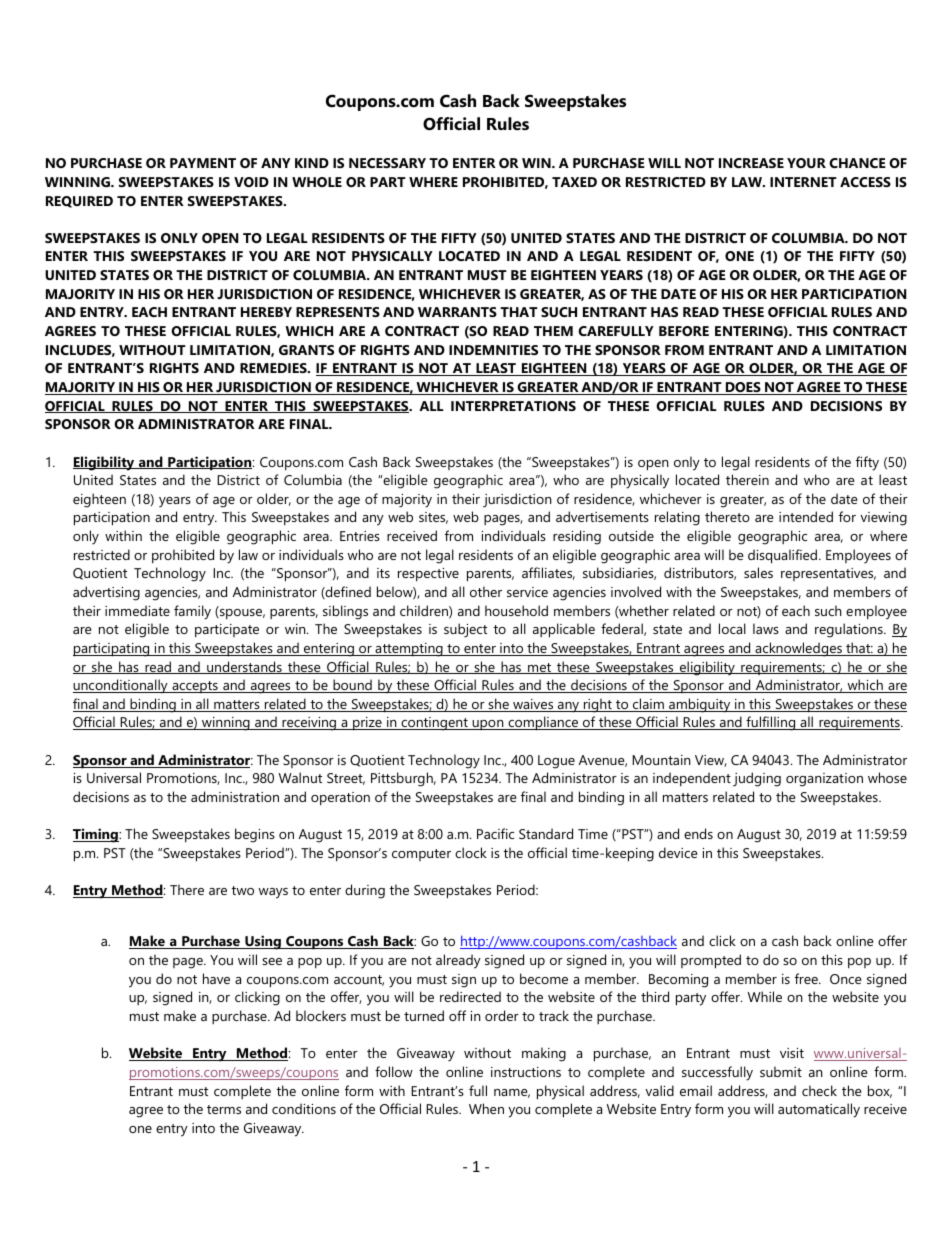 The image size is (952, 1233). What do you see at coordinates (574, 182) in the screenshot?
I see `TAXED` at bounding box center [574, 182].
